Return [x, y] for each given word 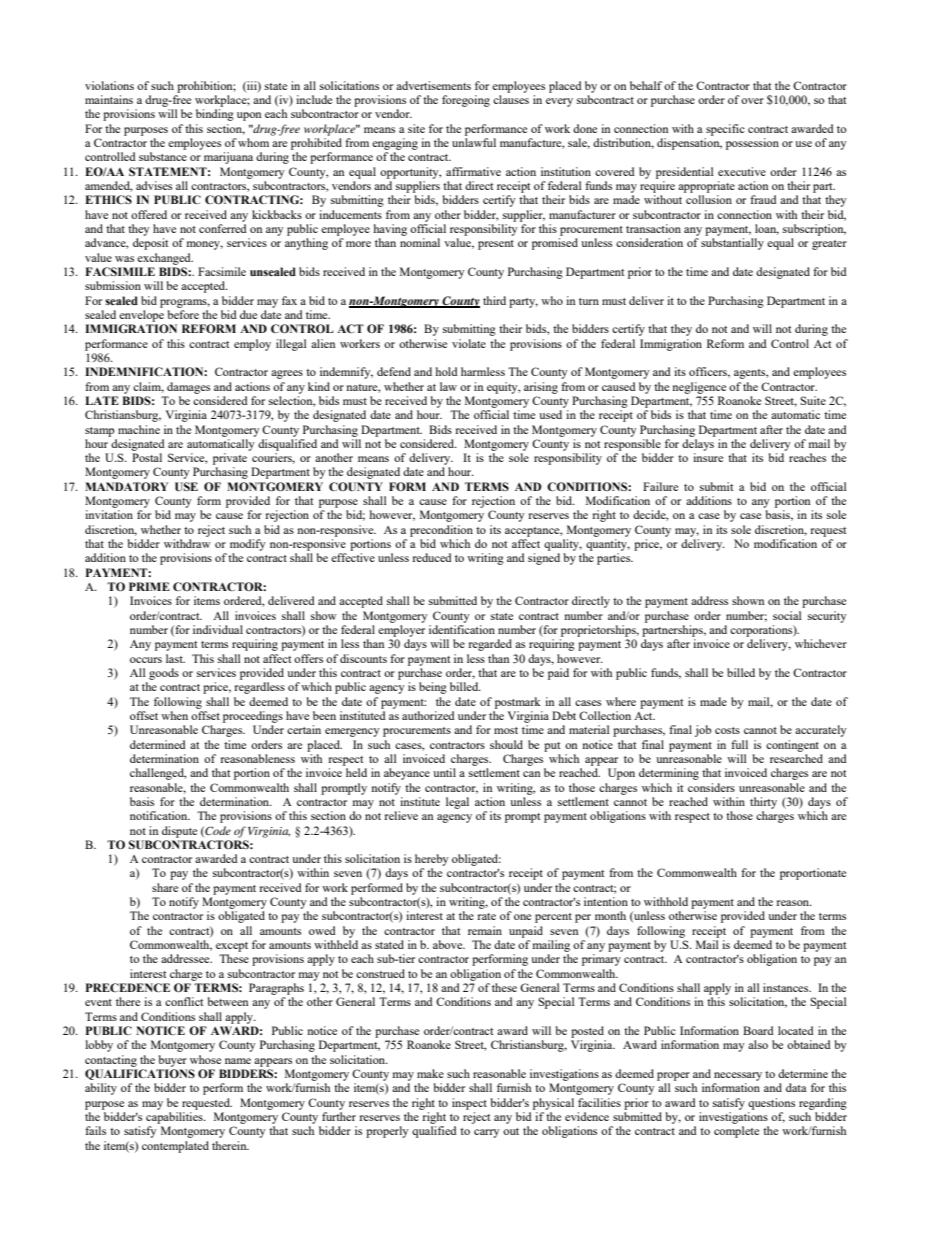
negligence [699, 388]
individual [218, 629]
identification [462, 629]
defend [394, 371]
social [787, 615]
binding [215, 115]
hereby [432, 860]
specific [725, 130]
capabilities [175, 1118]
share [165, 887]
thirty [763, 803]
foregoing [466, 101]
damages [188, 388]
